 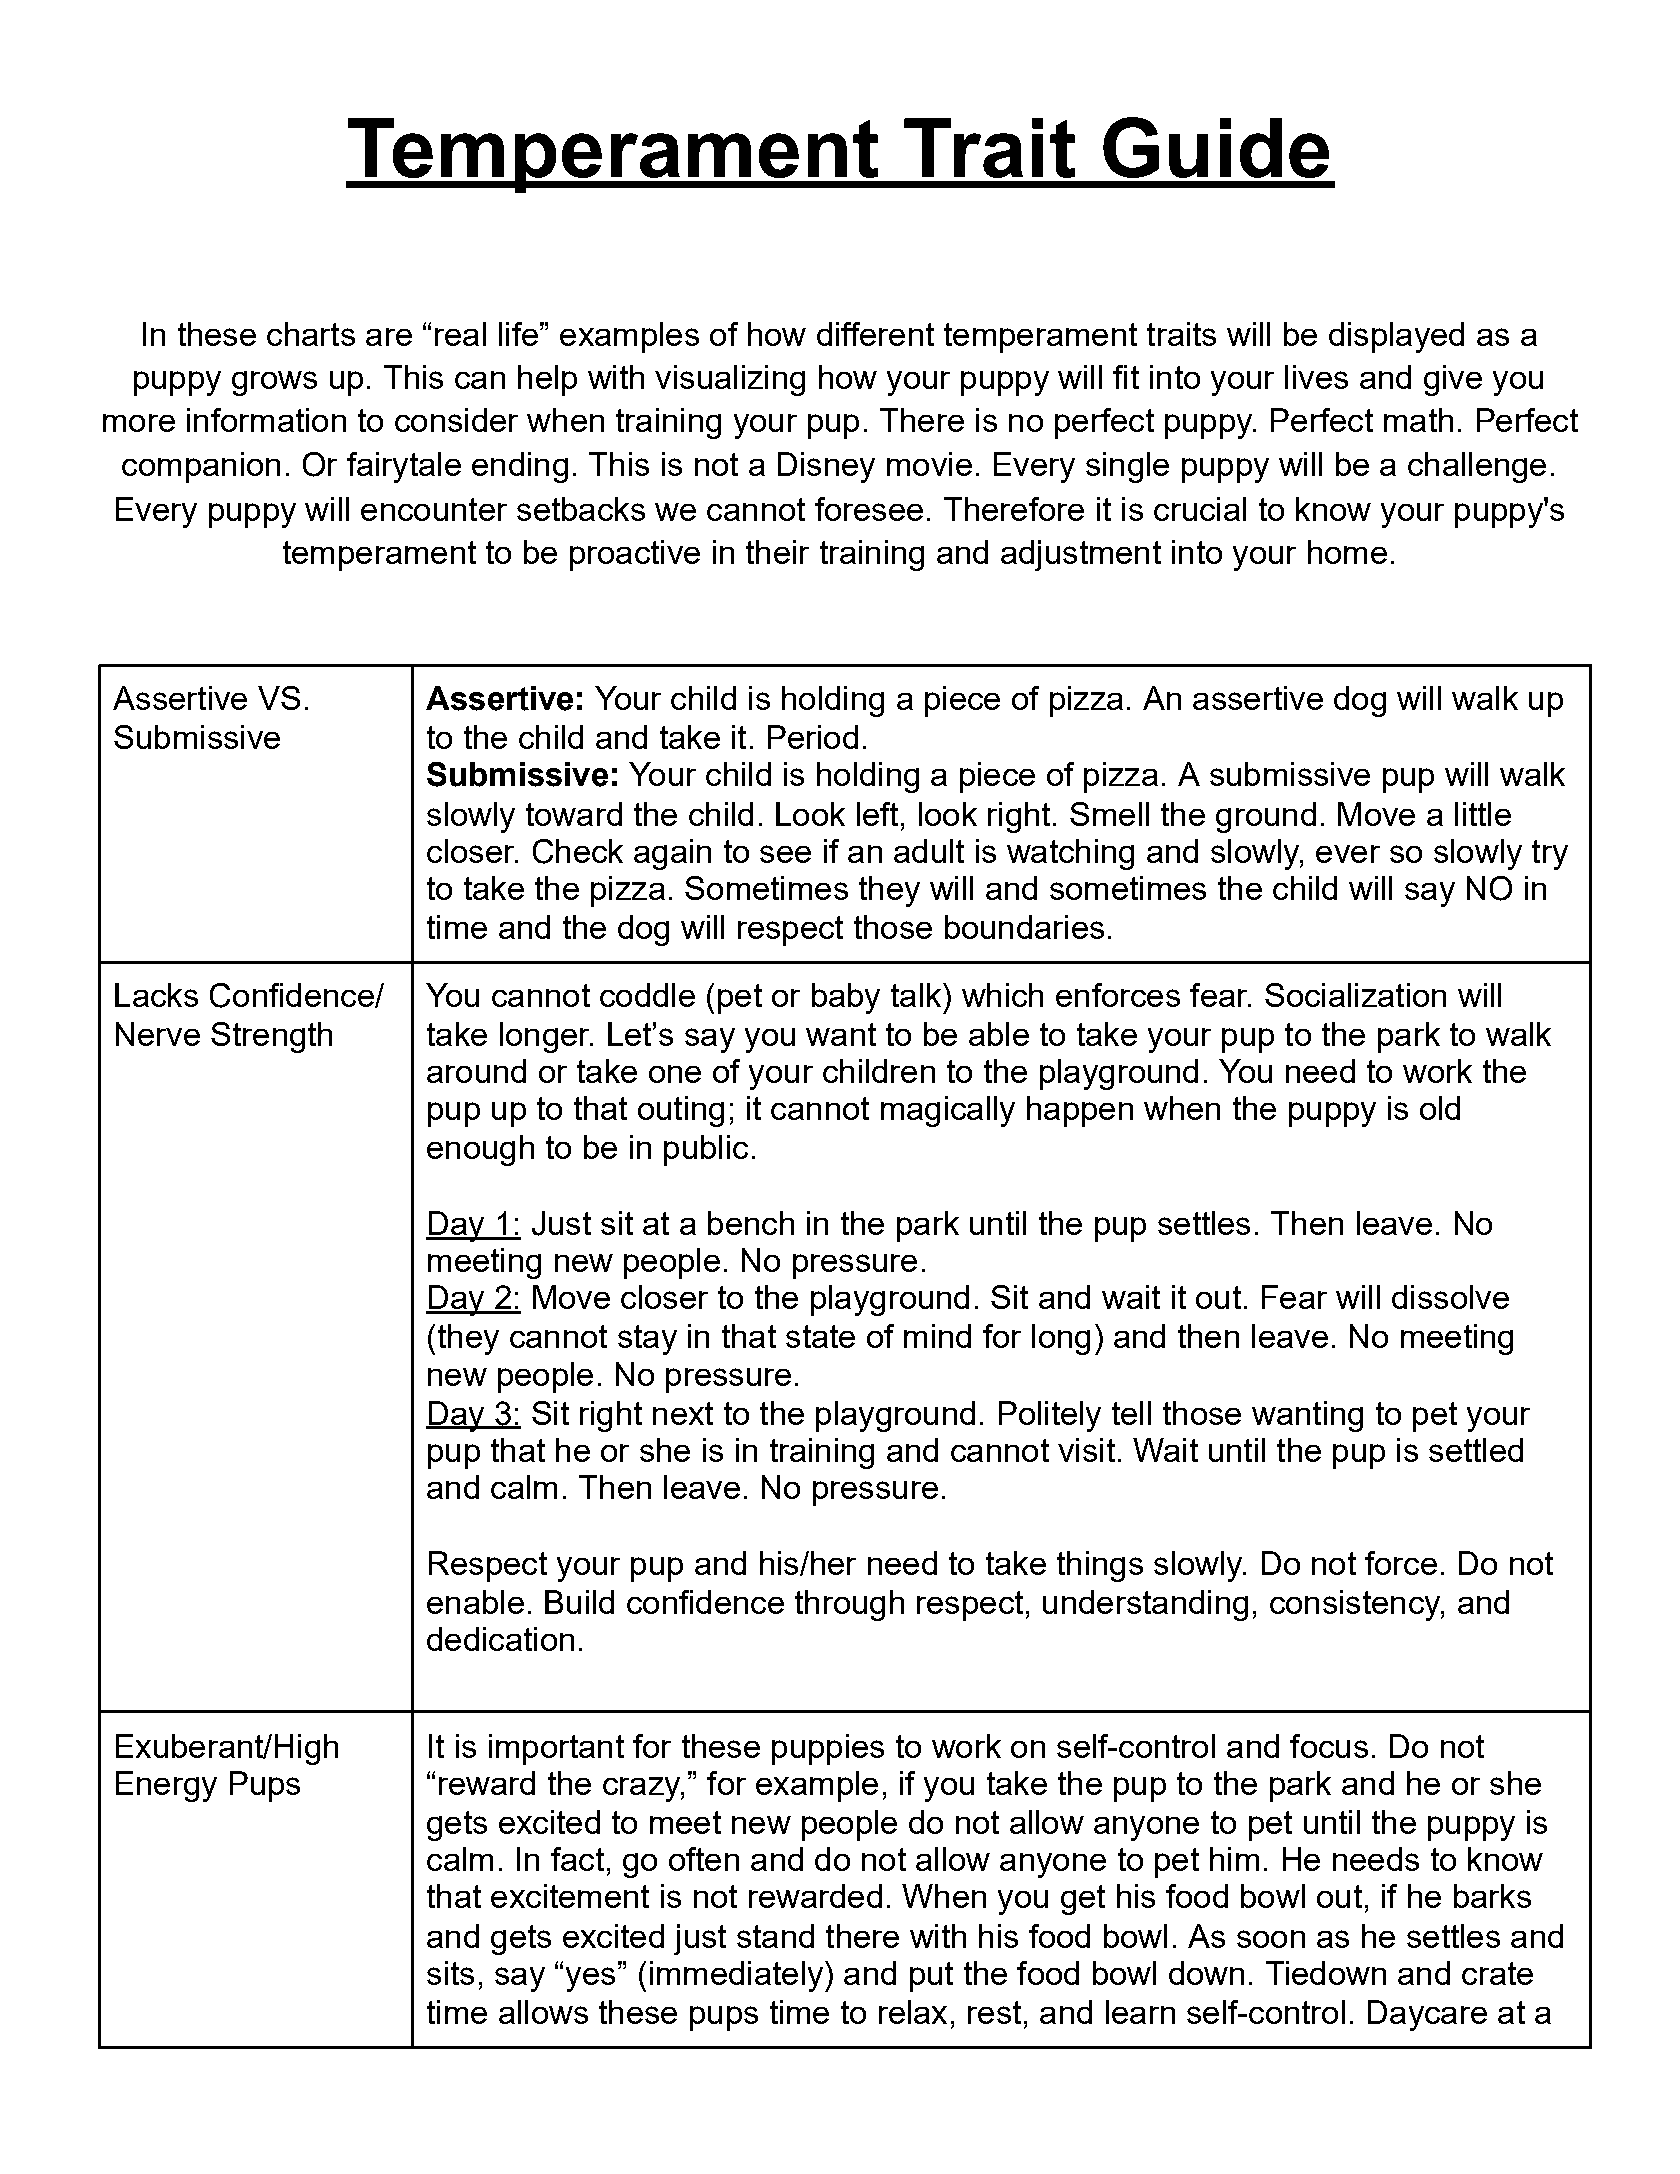 I want to click on put, so click(x=931, y=1977).
